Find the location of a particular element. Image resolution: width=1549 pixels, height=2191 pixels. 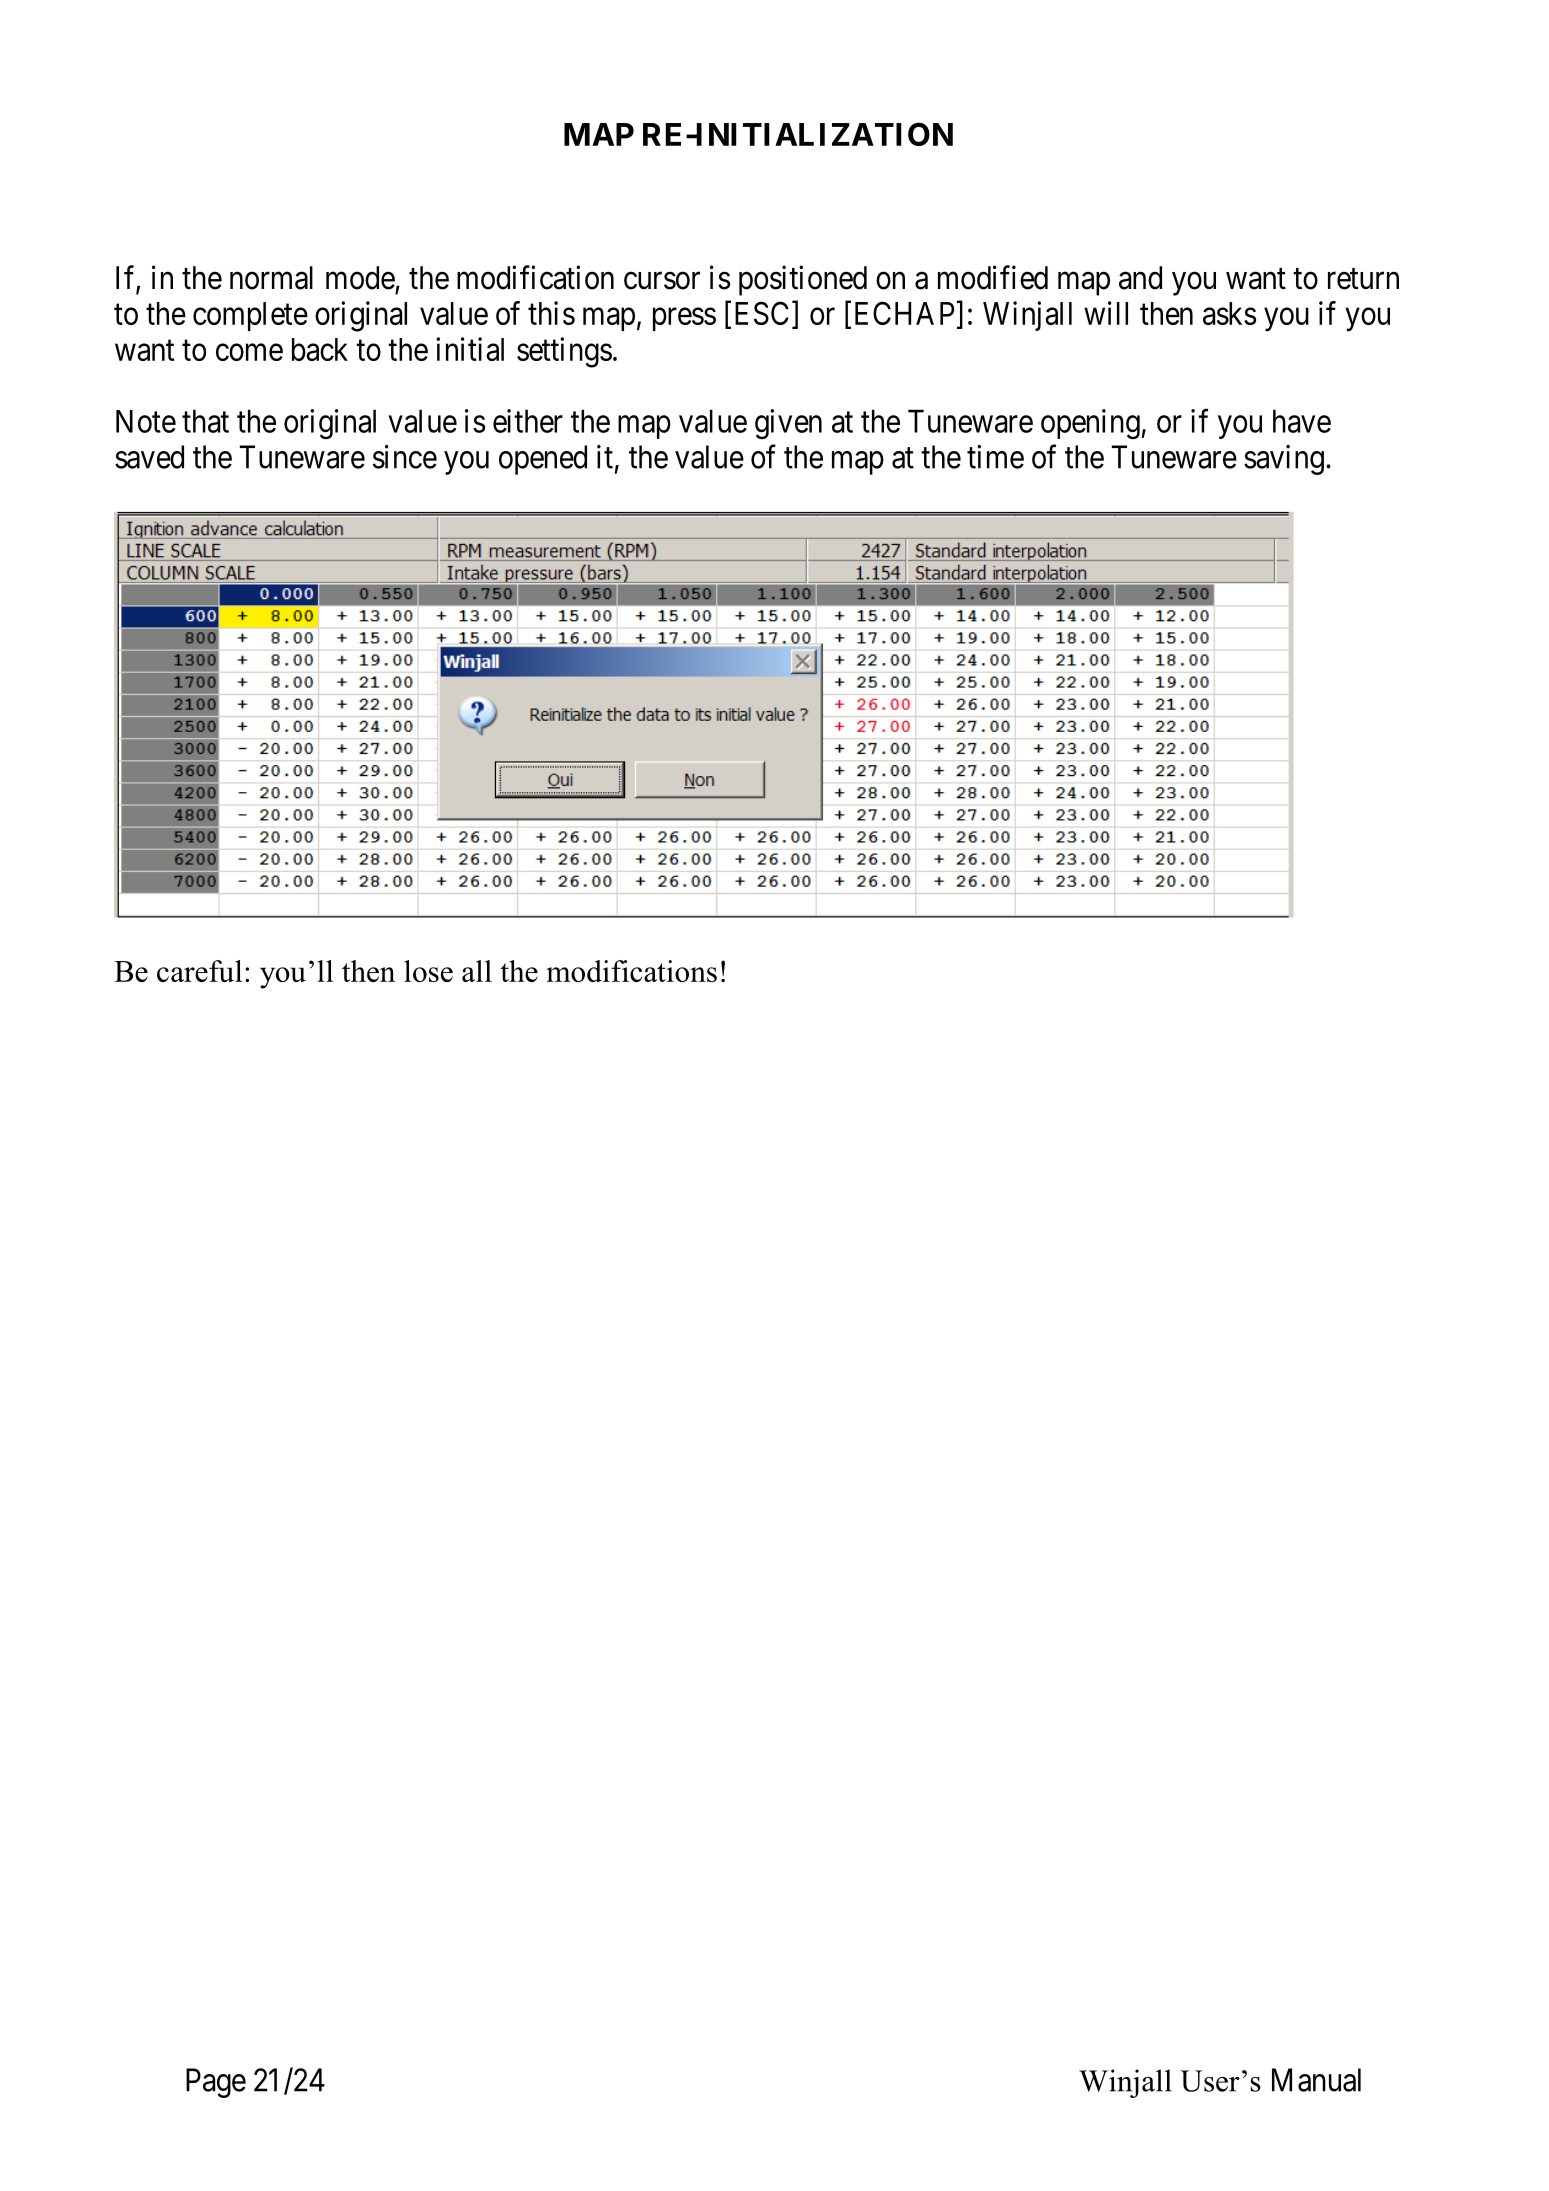

back is located at coordinates (320, 349).
